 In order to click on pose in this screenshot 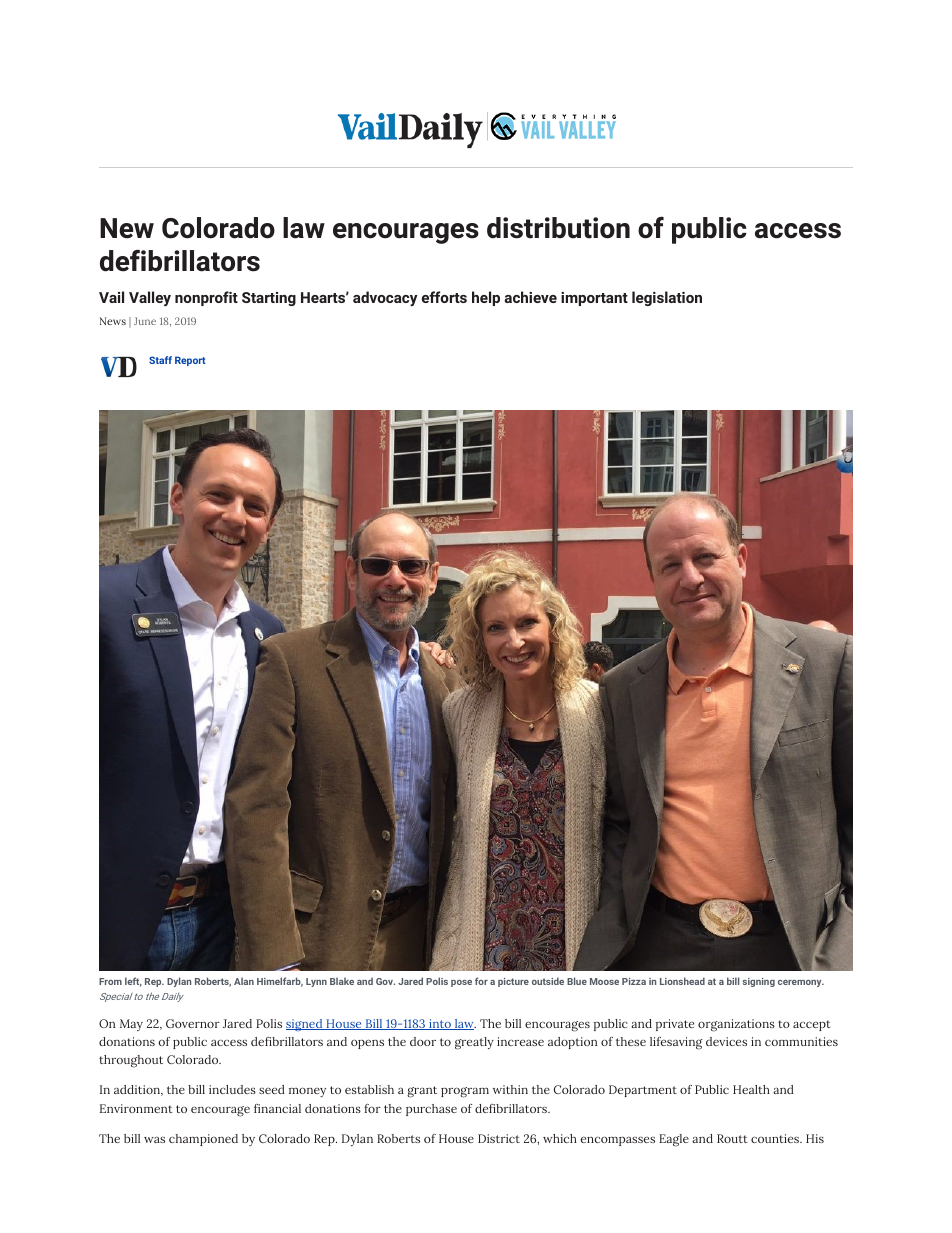, I will do `click(461, 983)`.
